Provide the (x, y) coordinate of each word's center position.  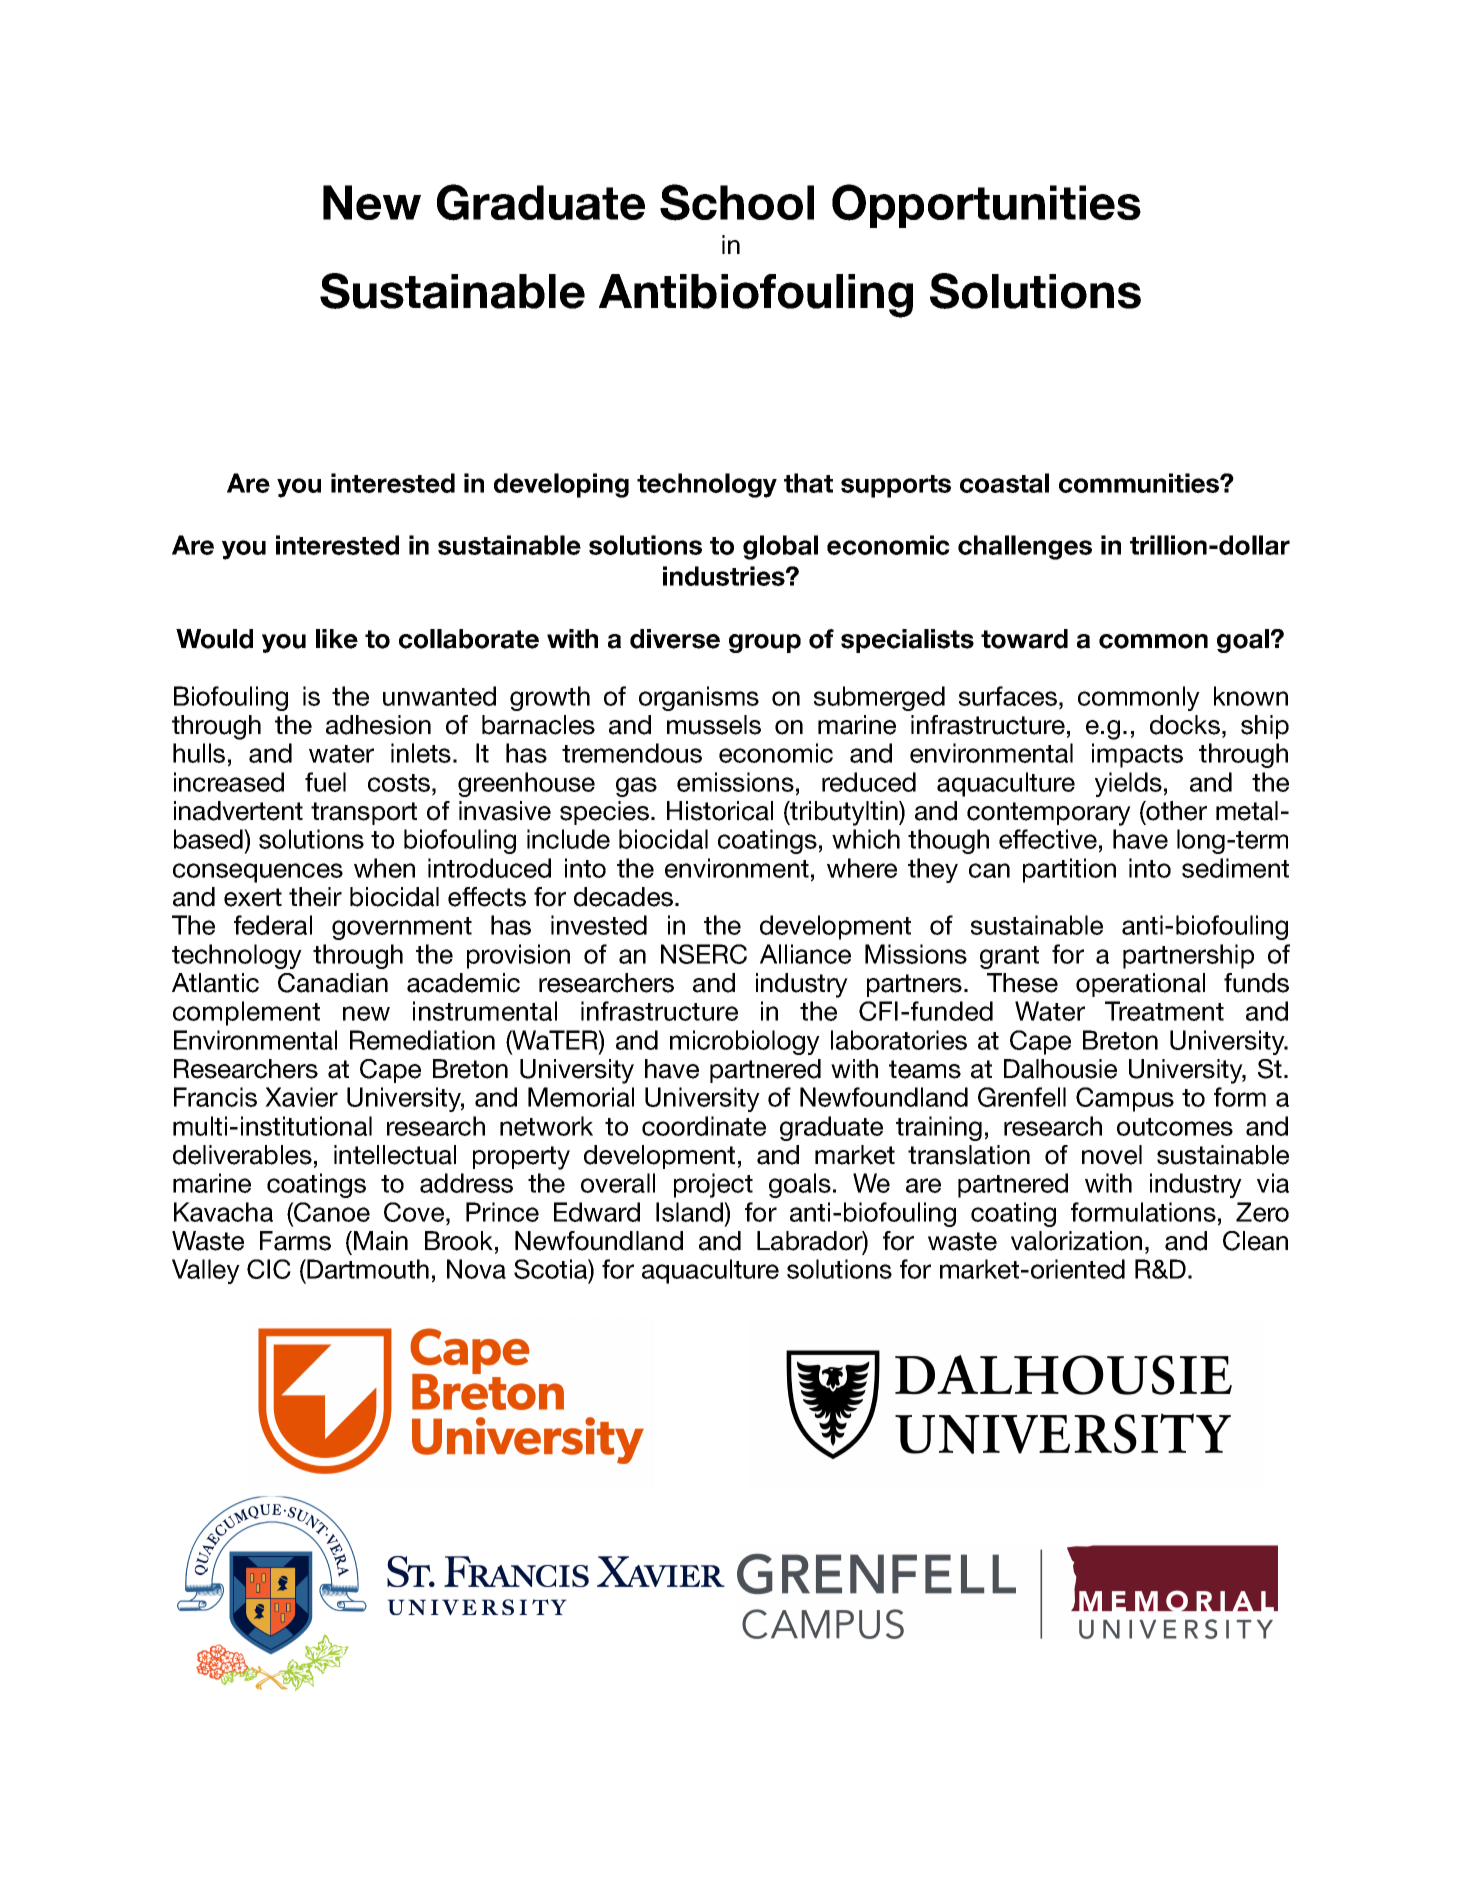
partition (1069, 870)
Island (691, 1212)
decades (625, 897)
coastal (1004, 483)
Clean (1255, 1241)
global (780, 547)
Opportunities (986, 206)
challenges (1025, 547)
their (315, 897)
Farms (295, 1241)
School (737, 202)
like (337, 639)
